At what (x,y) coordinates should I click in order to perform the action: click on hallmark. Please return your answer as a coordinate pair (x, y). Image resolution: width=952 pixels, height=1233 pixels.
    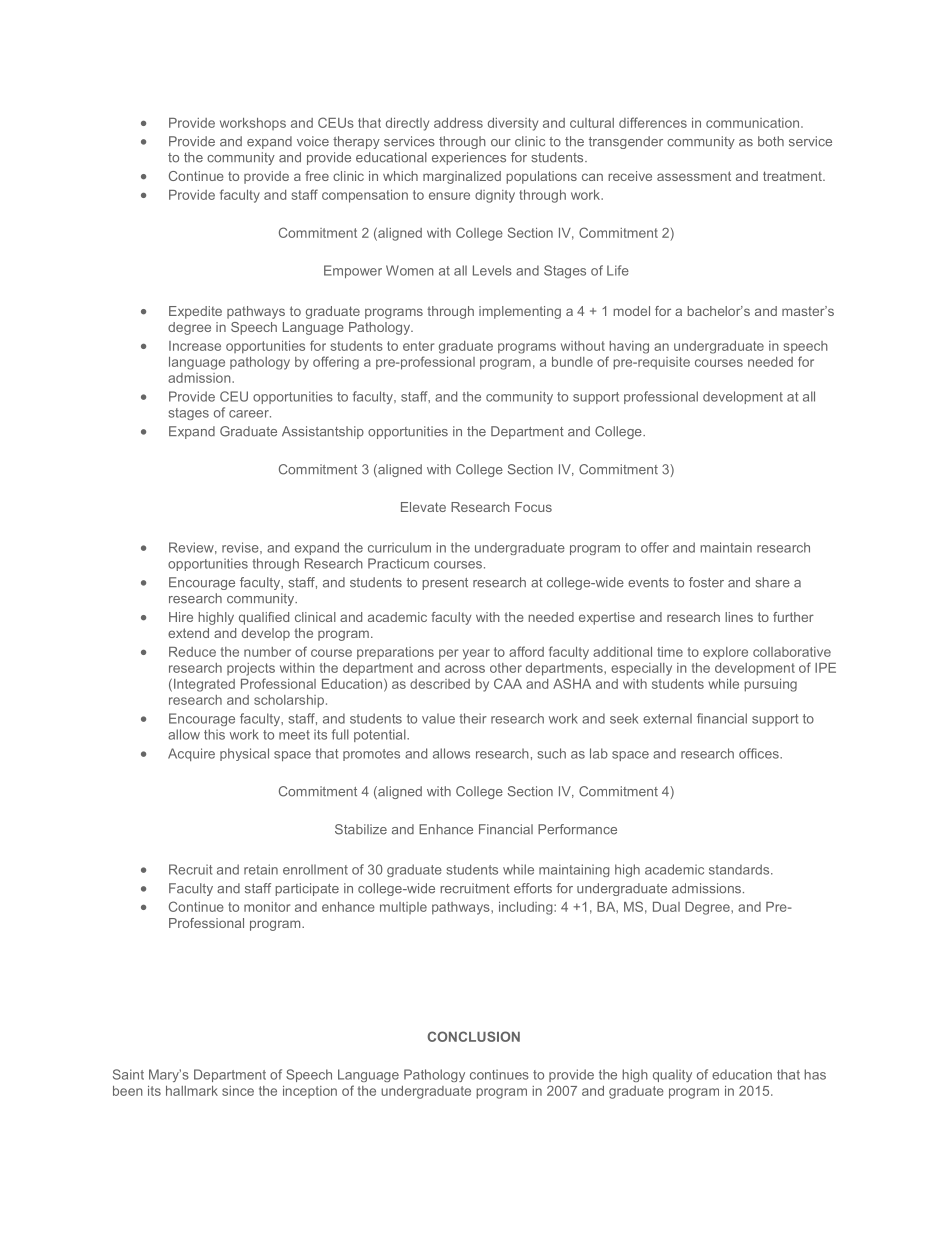
    Looking at the image, I should click on (192, 1091).
